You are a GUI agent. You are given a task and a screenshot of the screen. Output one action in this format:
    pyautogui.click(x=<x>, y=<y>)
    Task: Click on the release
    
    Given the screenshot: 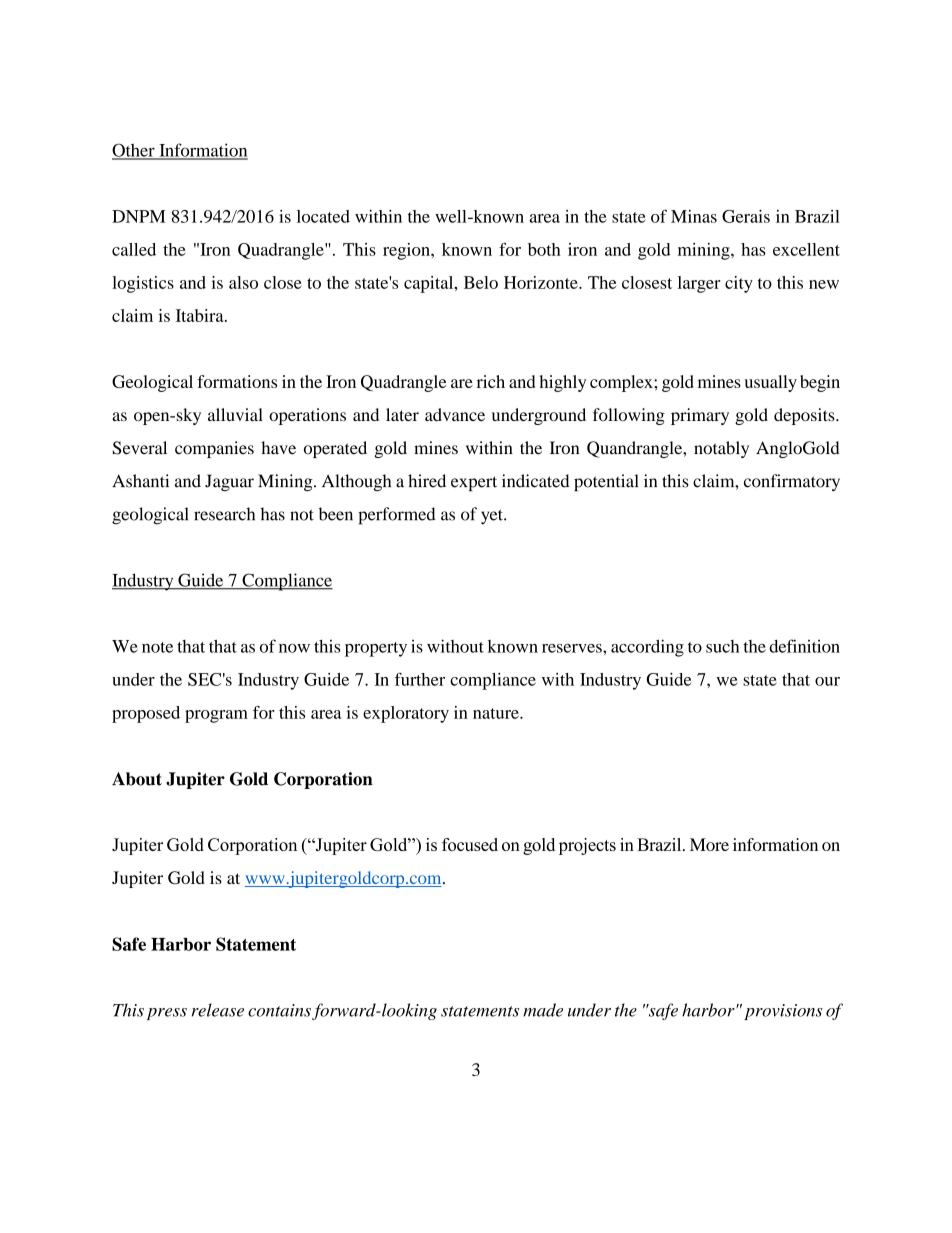 What is the action you would take?
    pyautogui.click(x=218, y=1010)
